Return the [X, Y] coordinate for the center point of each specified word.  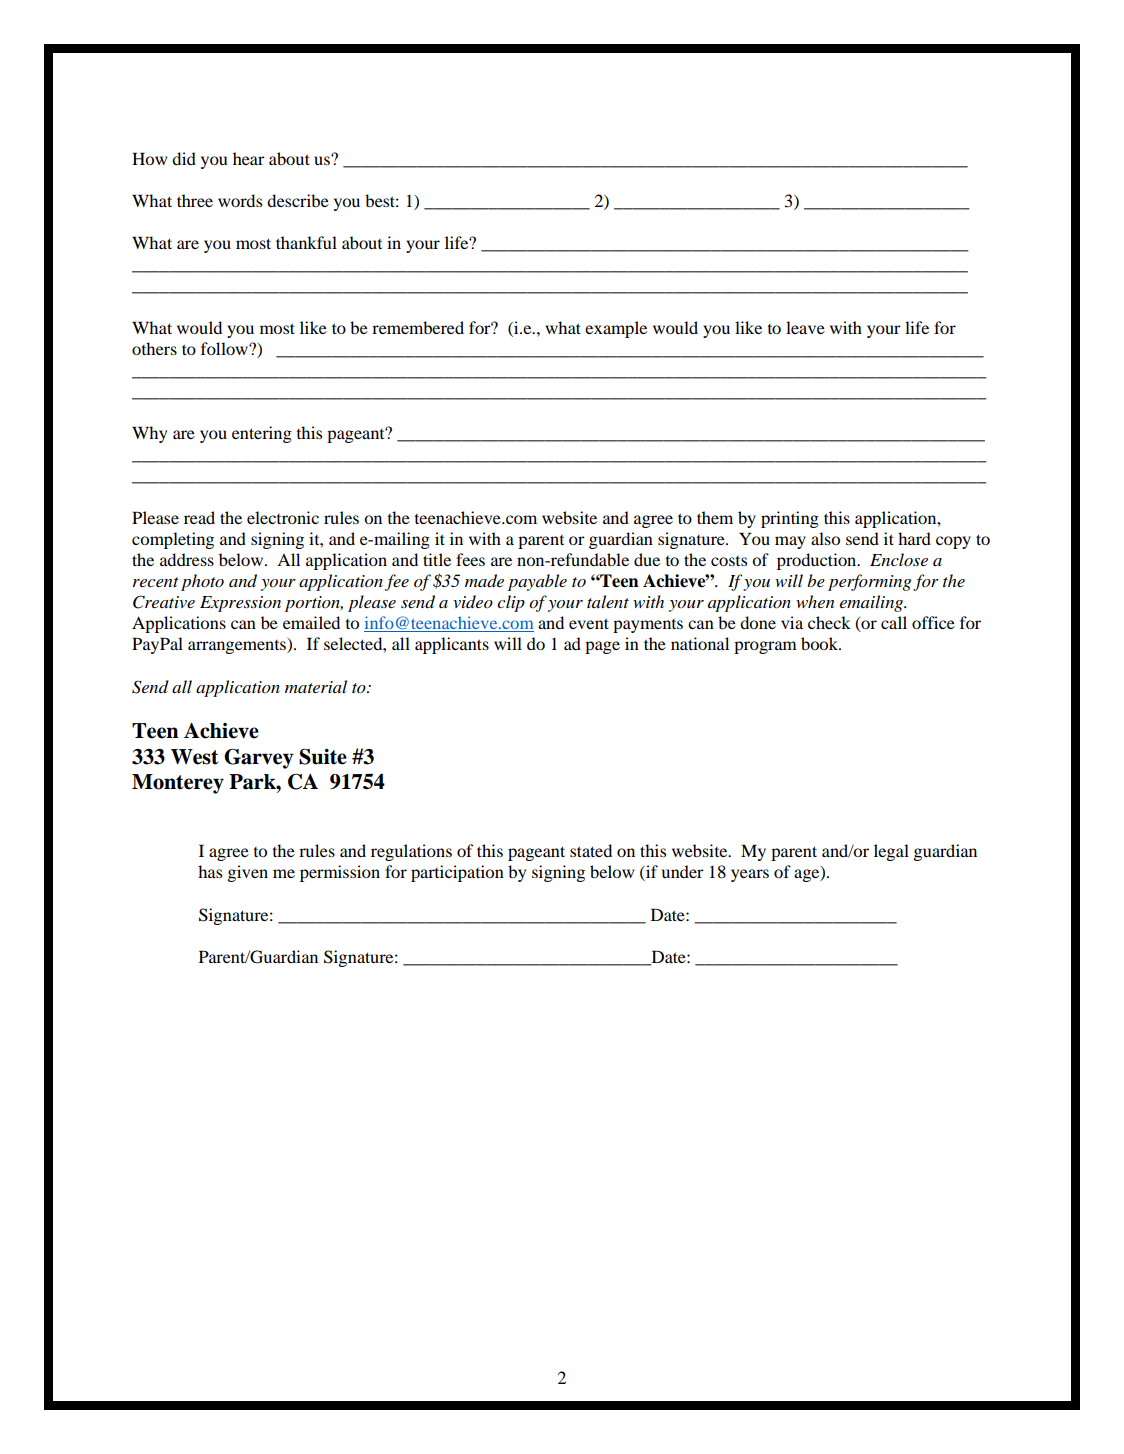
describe [298, 200]
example [616, 329]
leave [805, 327]
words [240, 200]
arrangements [238, 646]
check [829, 622]
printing [790, 519]
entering [262, 434]
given [248, 873]
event [589, 623]
